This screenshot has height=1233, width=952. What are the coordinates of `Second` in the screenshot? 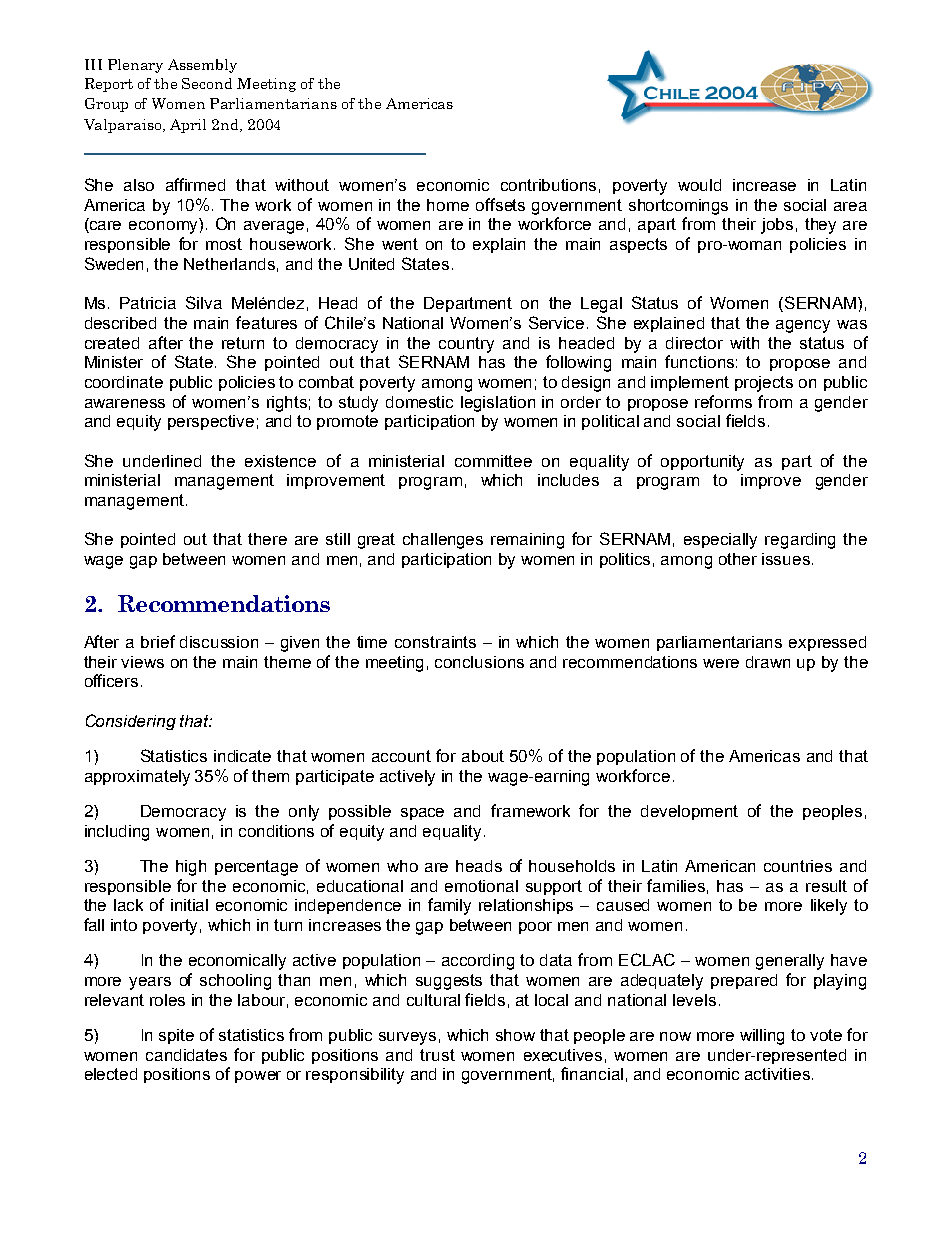 It's located at (207, 83).
